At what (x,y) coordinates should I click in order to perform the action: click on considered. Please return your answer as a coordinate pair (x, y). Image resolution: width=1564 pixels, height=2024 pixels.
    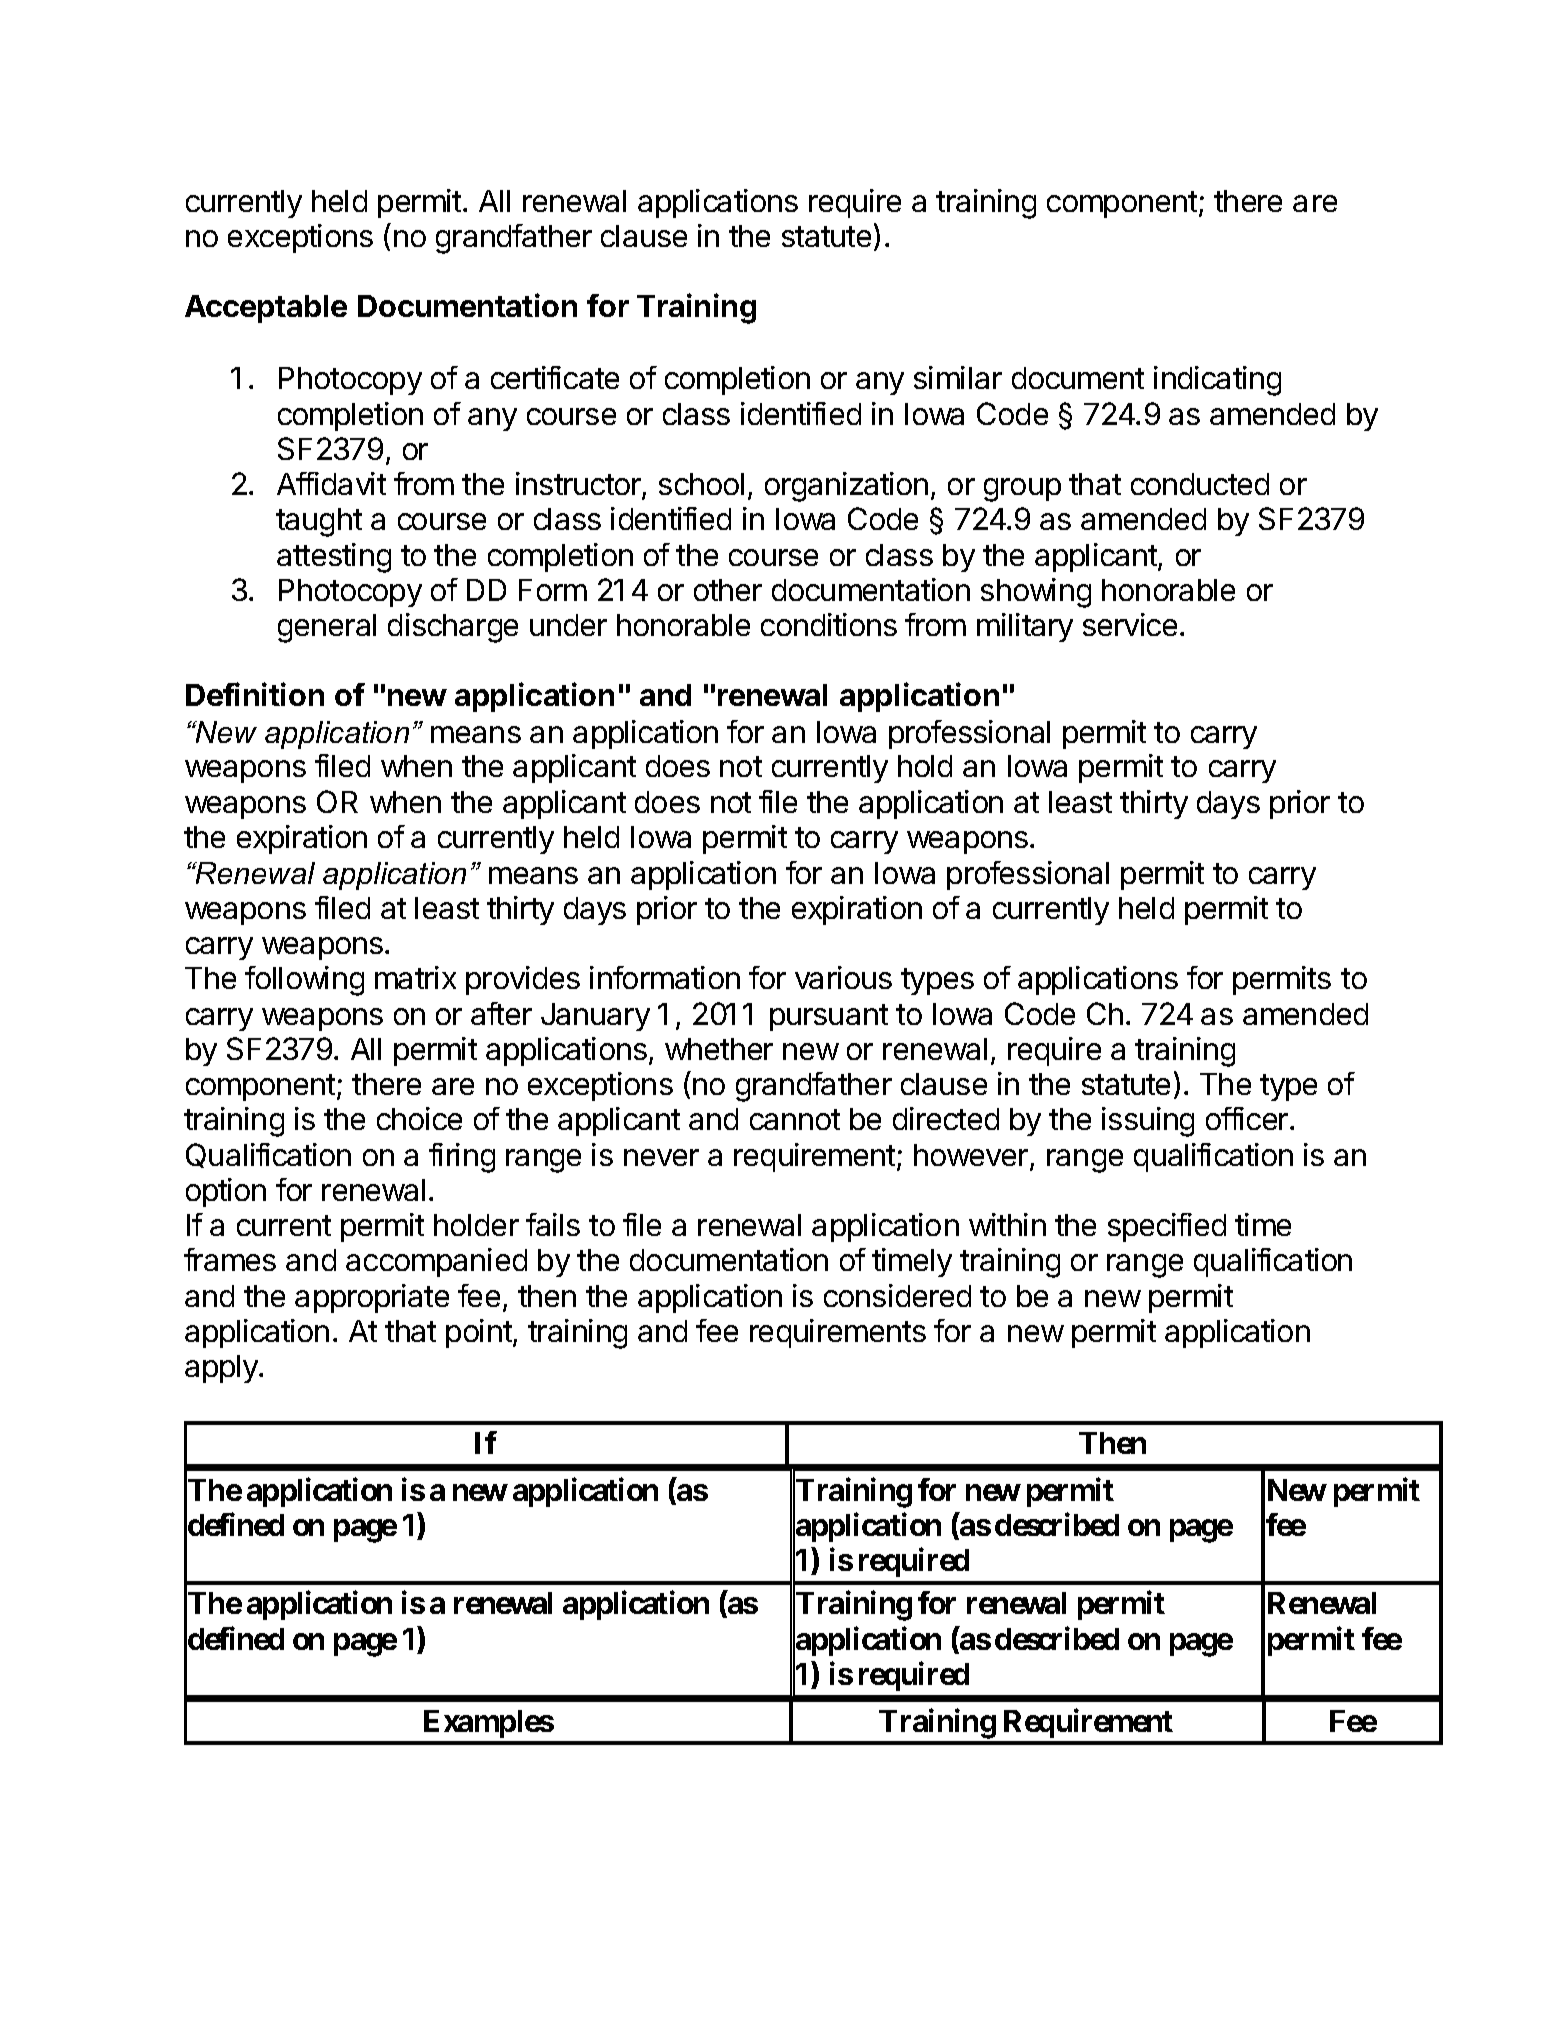
    Looking at the image, I should click on (897, 1295).
